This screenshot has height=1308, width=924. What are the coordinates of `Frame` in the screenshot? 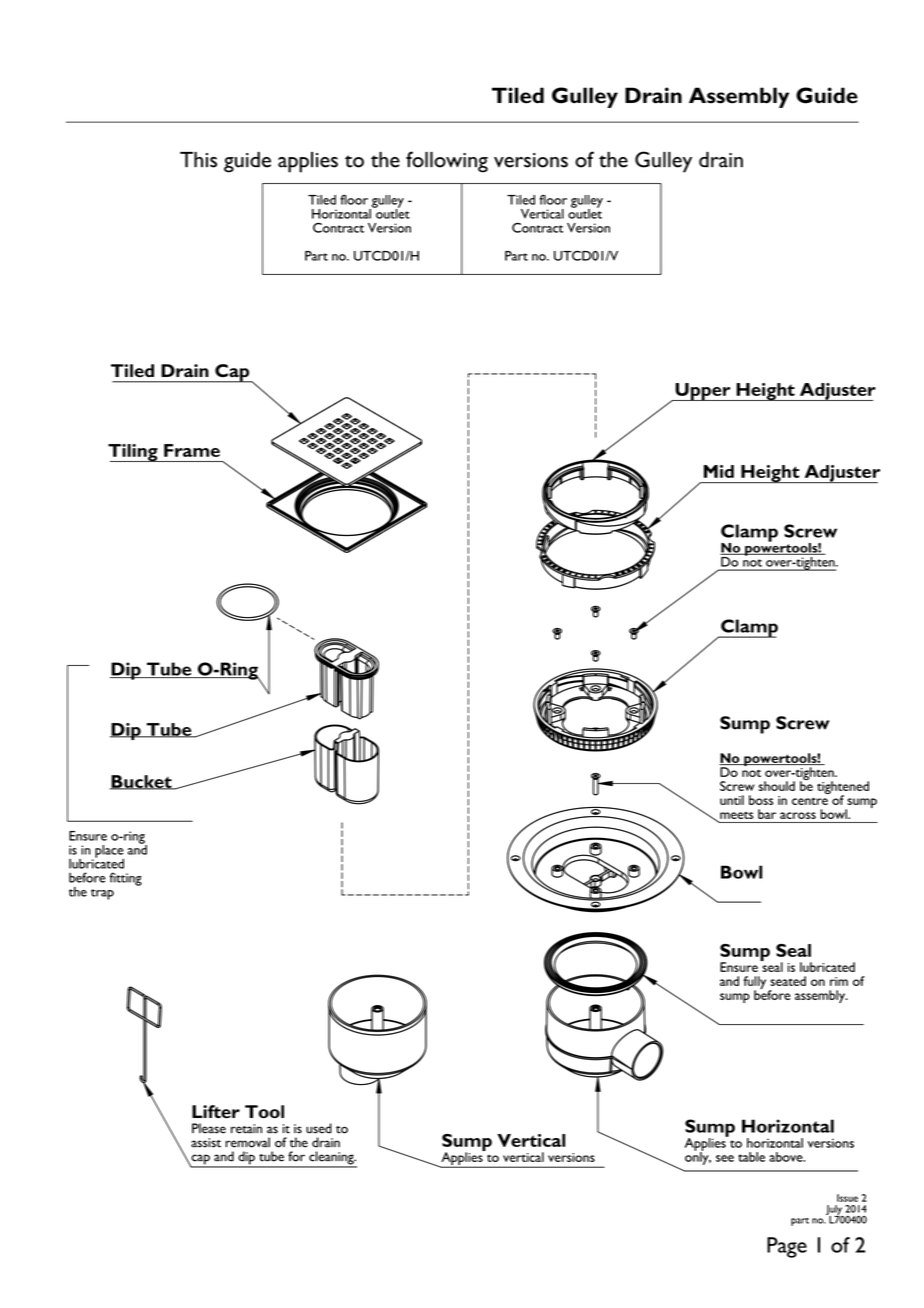 It's located at (192, 450).
